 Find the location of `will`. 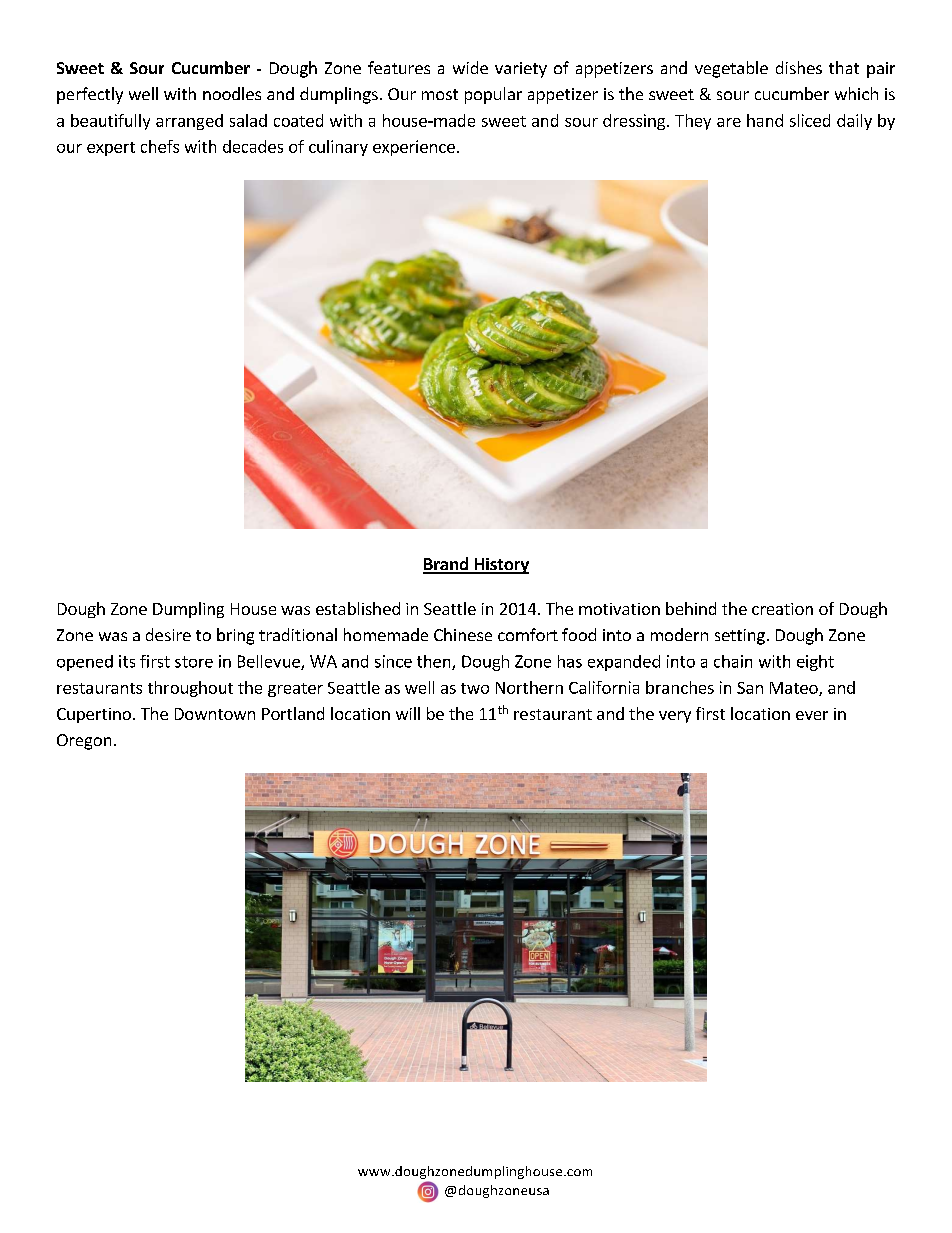

will is located at coordinates (408, 713).
